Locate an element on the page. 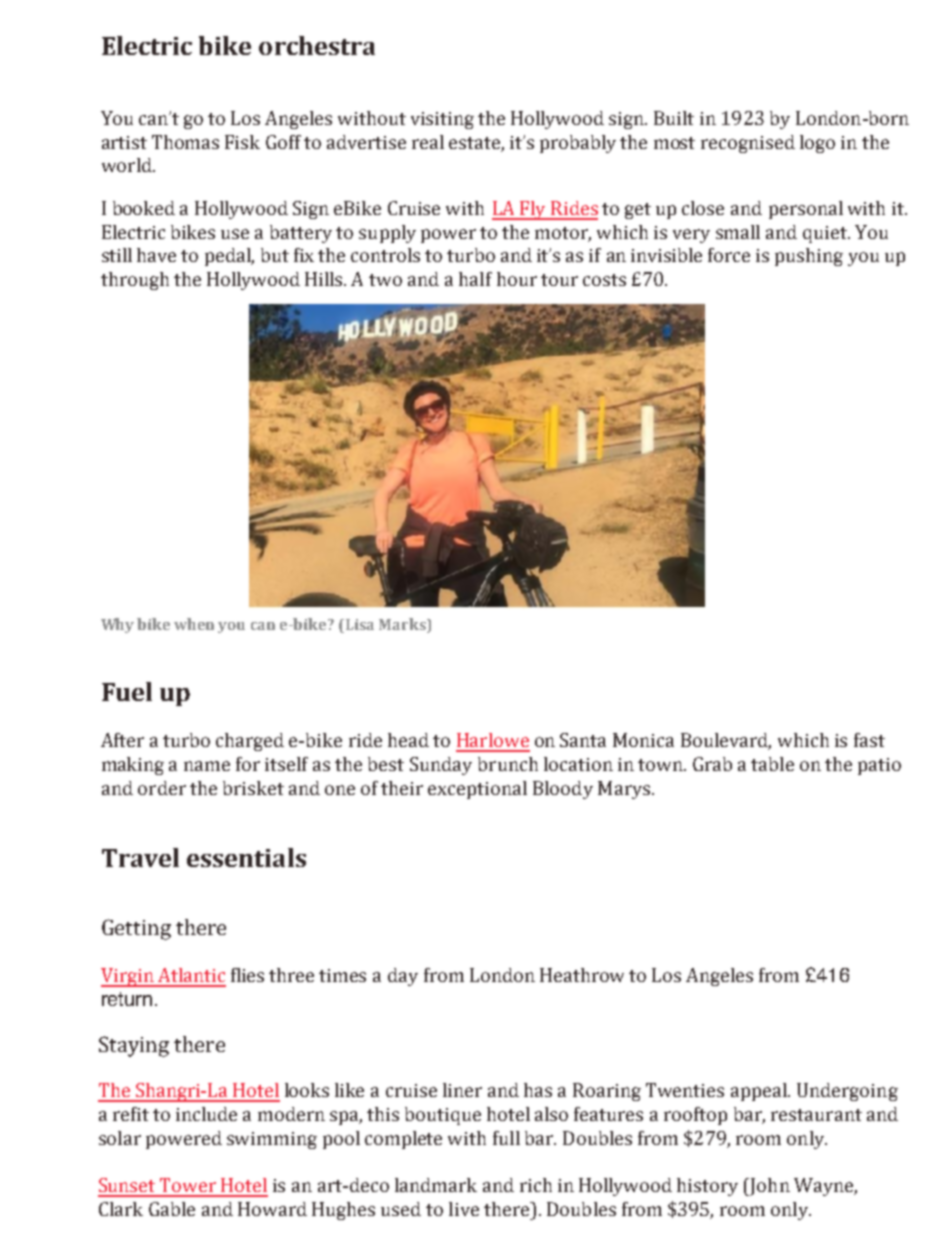 The image size is (952, 1233). logo is located at coordinates (817, 144).
